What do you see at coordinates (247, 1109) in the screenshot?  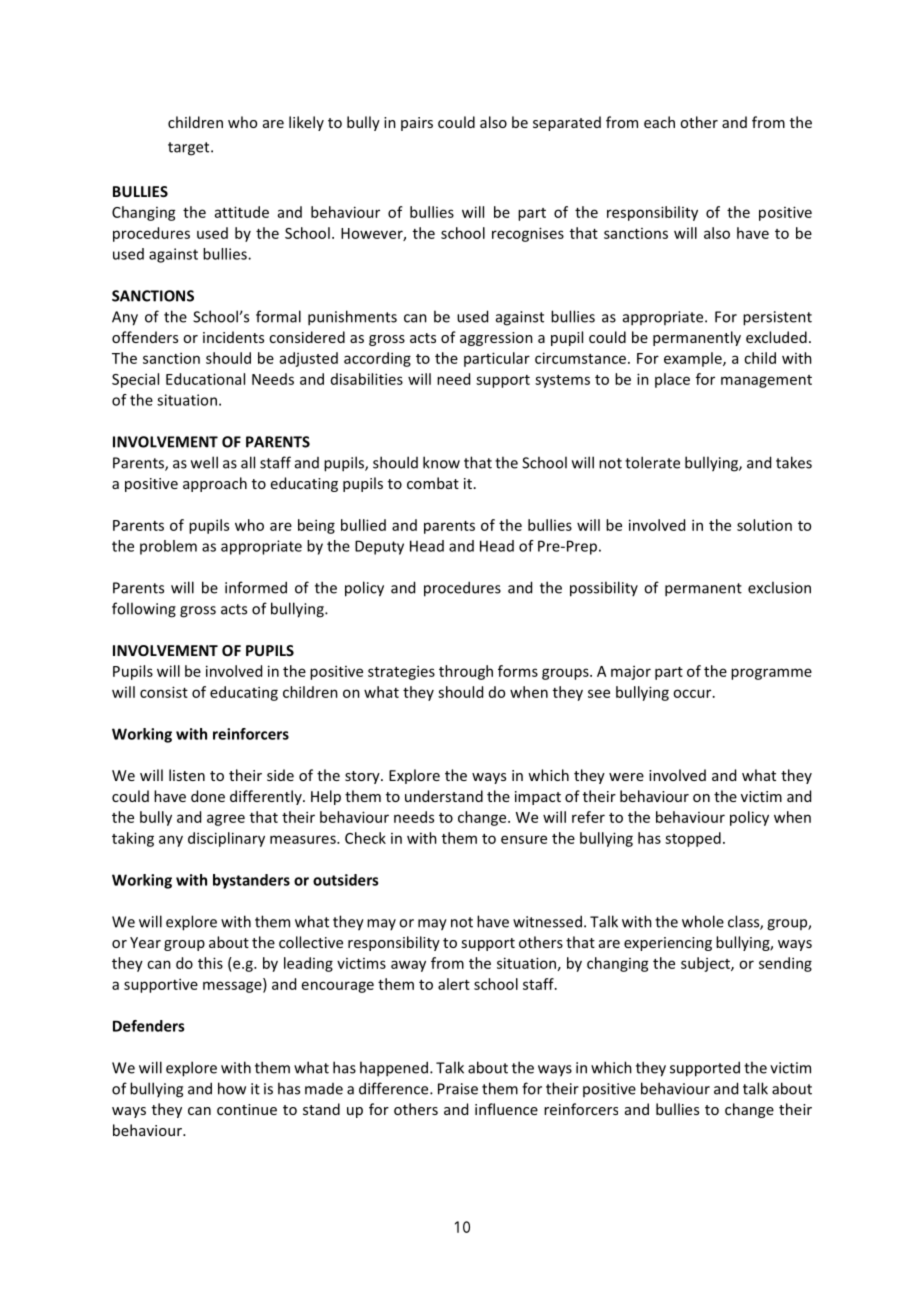 I see `continue` at bounding box center [247, 1109].
